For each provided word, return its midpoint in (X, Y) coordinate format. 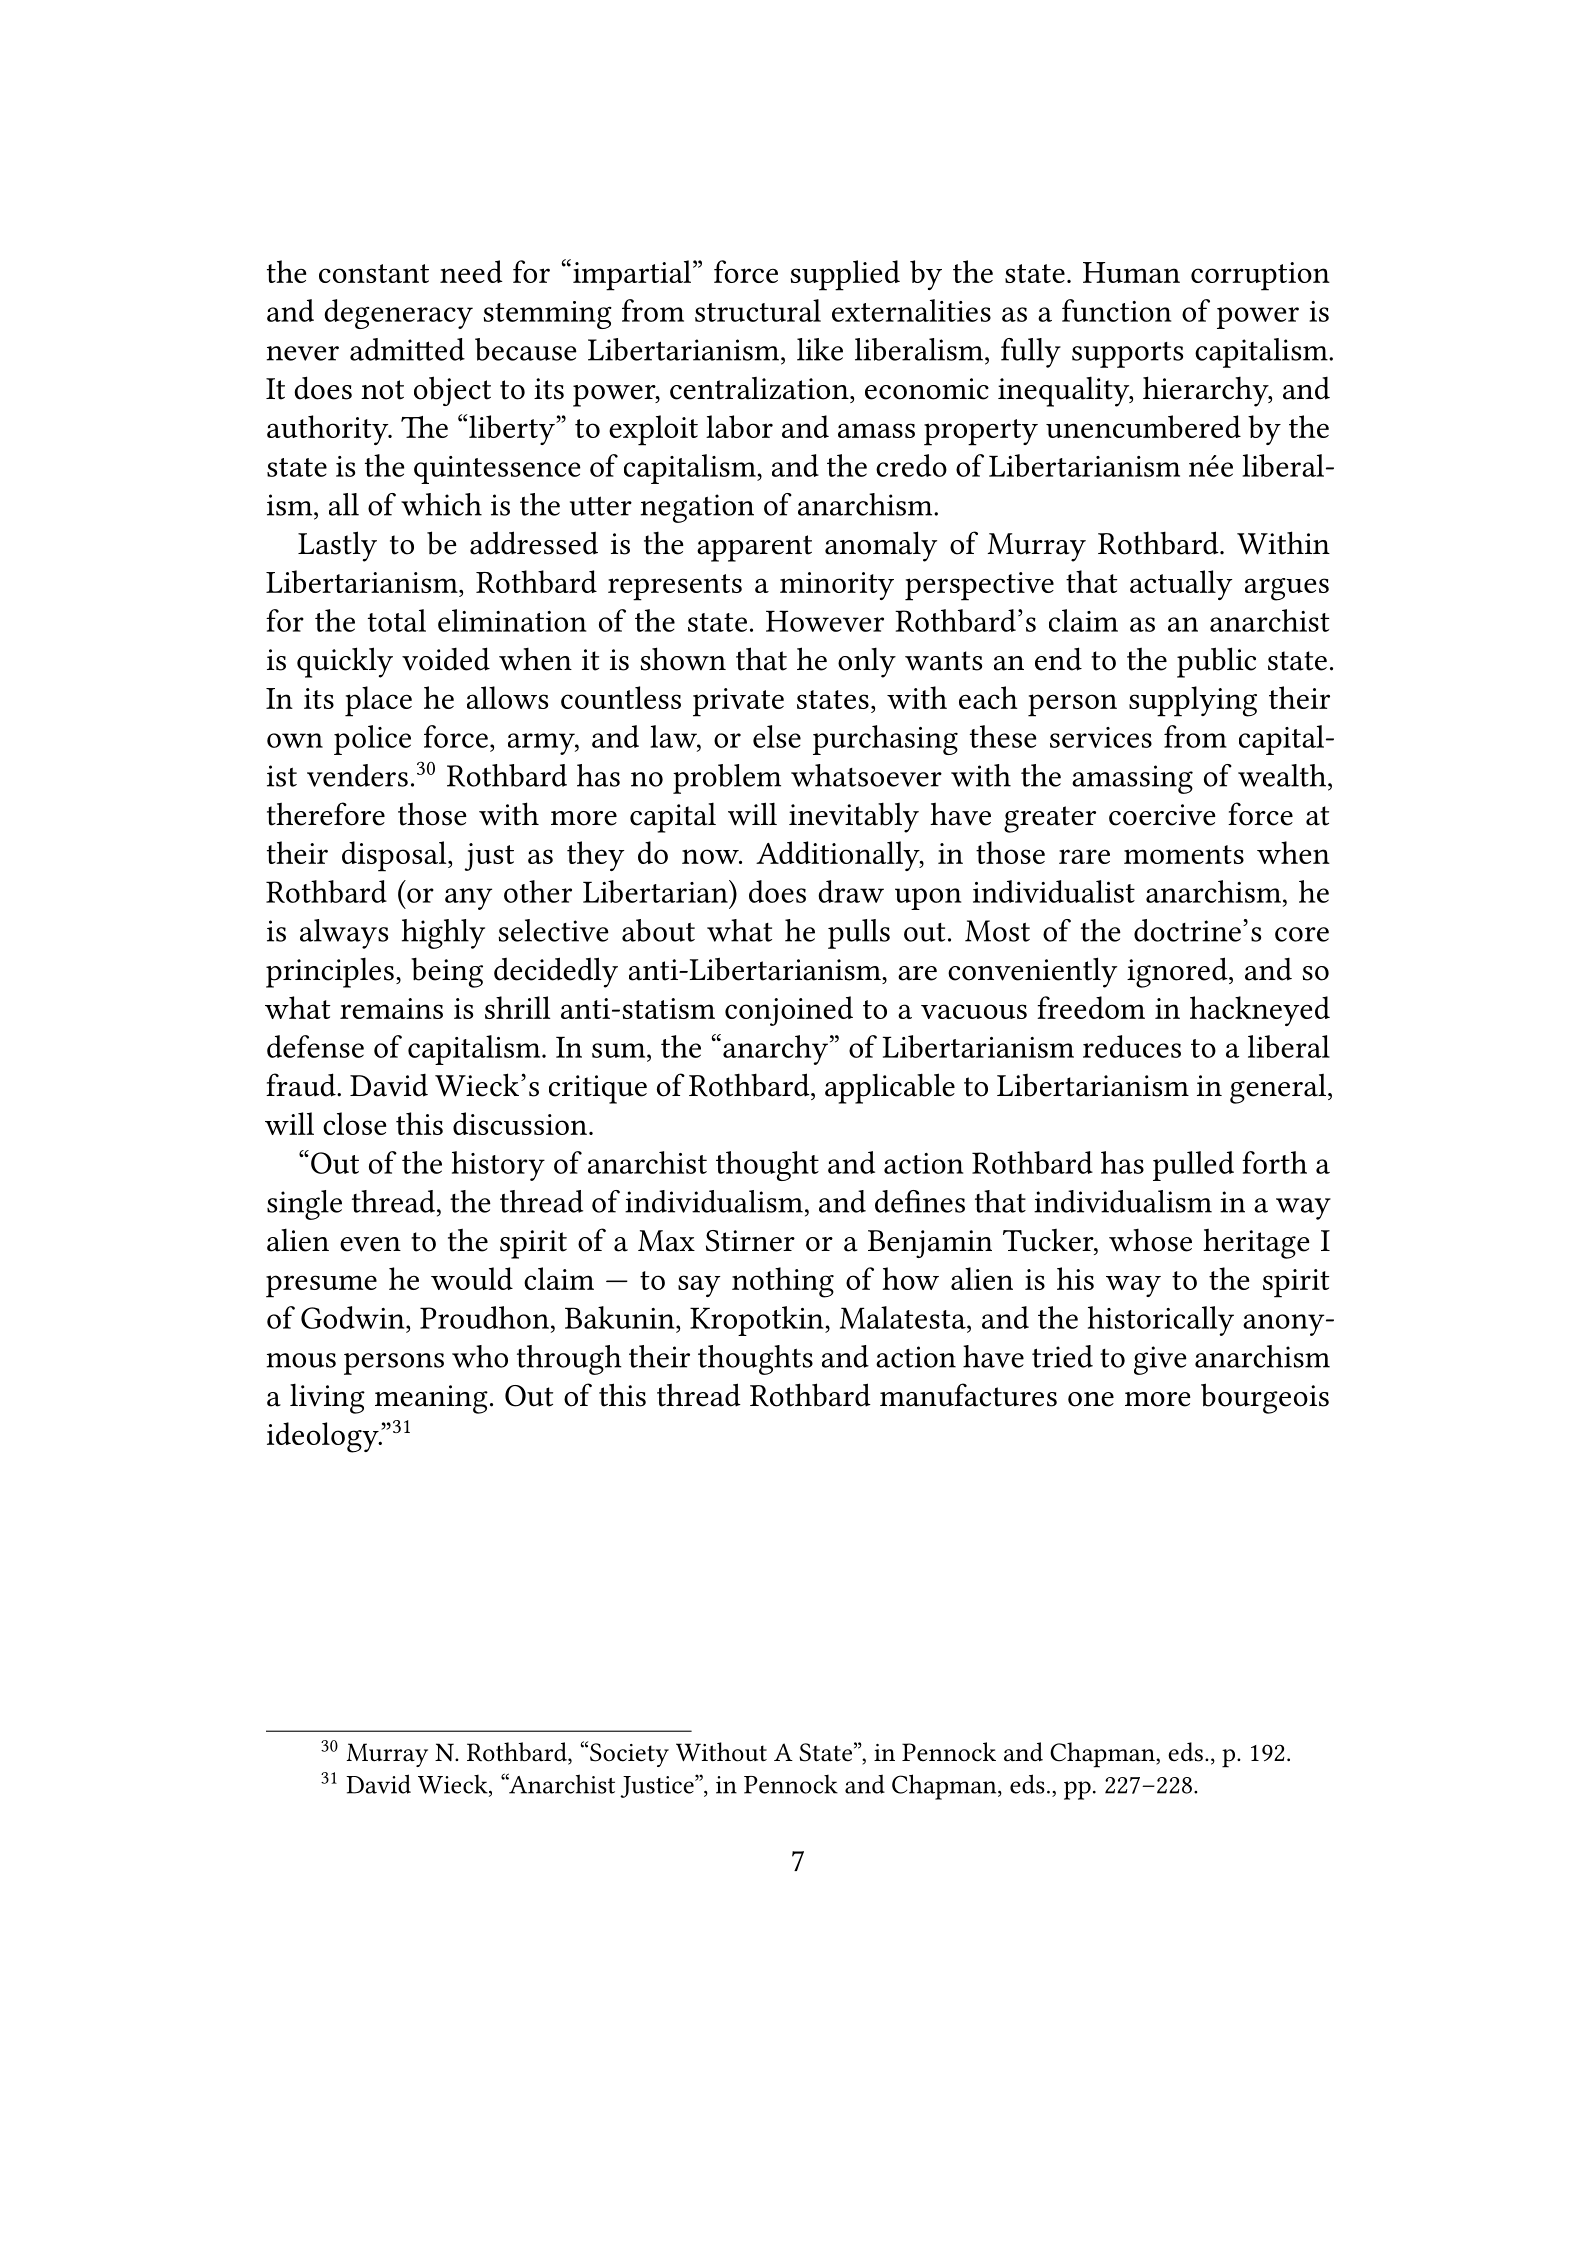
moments (1184, 854)
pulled (1193, 1166)
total (397, 620)
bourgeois (1265, 1398)
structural (758, 310)
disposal (395, 856)
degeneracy (398, 314)
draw (851, 891)
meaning (431, 1399)
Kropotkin (758, 1321)
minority (837, 586)
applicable (890, 1088)
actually (1181, 585)
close (354, 1123)
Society (629, 1755)
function (1116, 310)
